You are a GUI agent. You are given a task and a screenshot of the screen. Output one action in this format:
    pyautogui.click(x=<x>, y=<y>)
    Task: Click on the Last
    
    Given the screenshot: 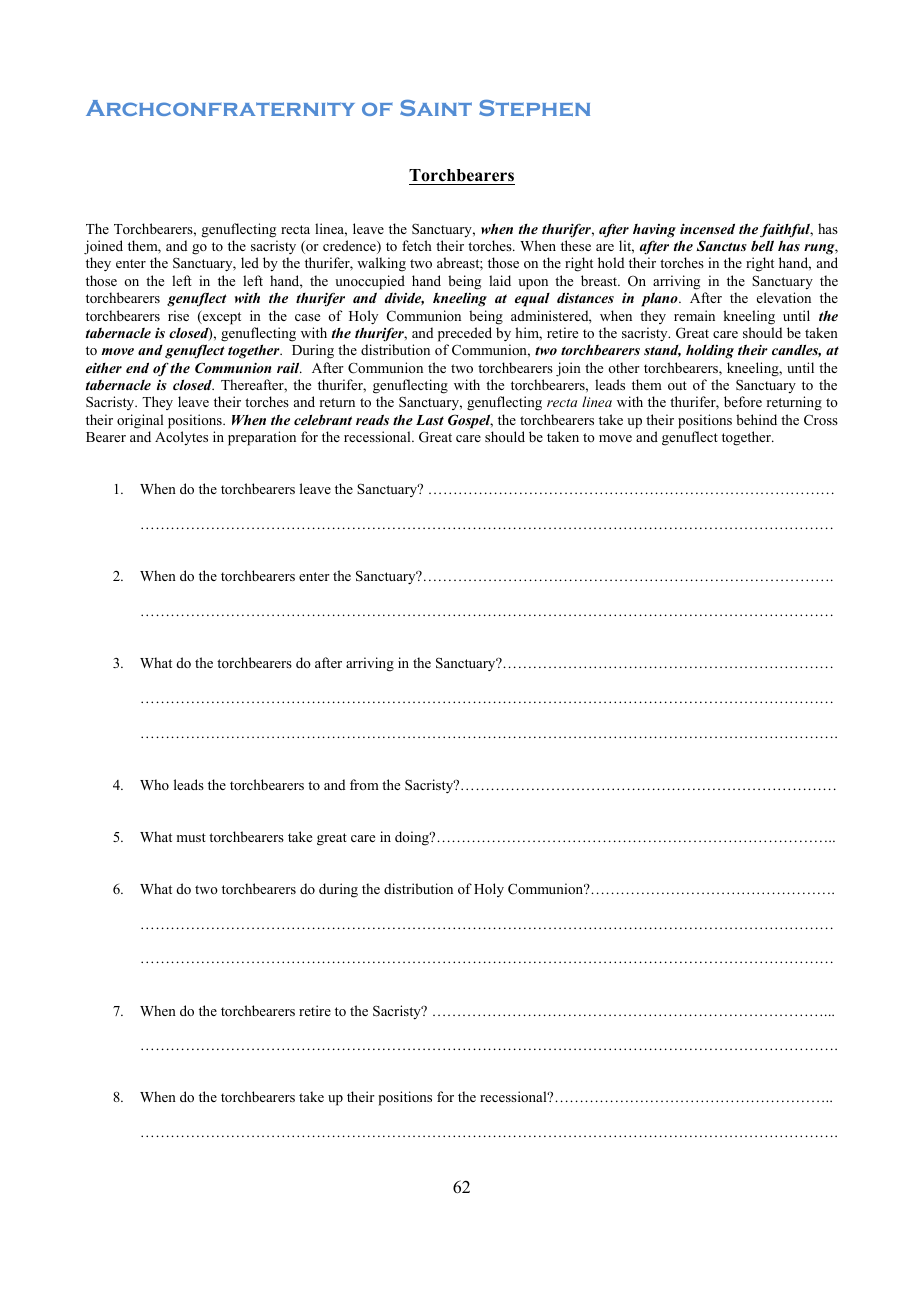 What is the action you would take?
    pyautogui.click(x=430, y=420)
